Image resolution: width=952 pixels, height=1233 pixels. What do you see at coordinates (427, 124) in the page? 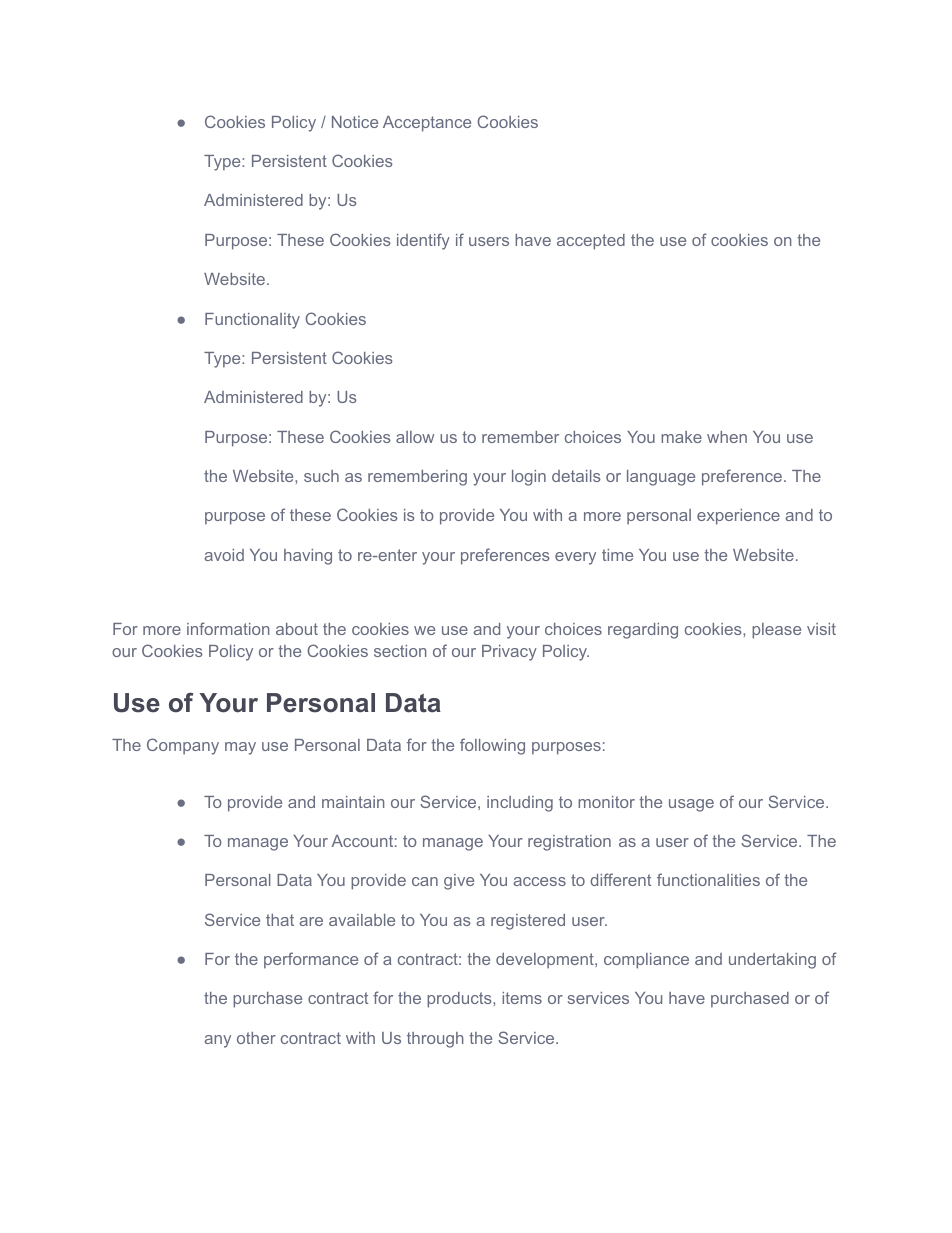
I see `Acceptance` at bounding box center [427, 124].
